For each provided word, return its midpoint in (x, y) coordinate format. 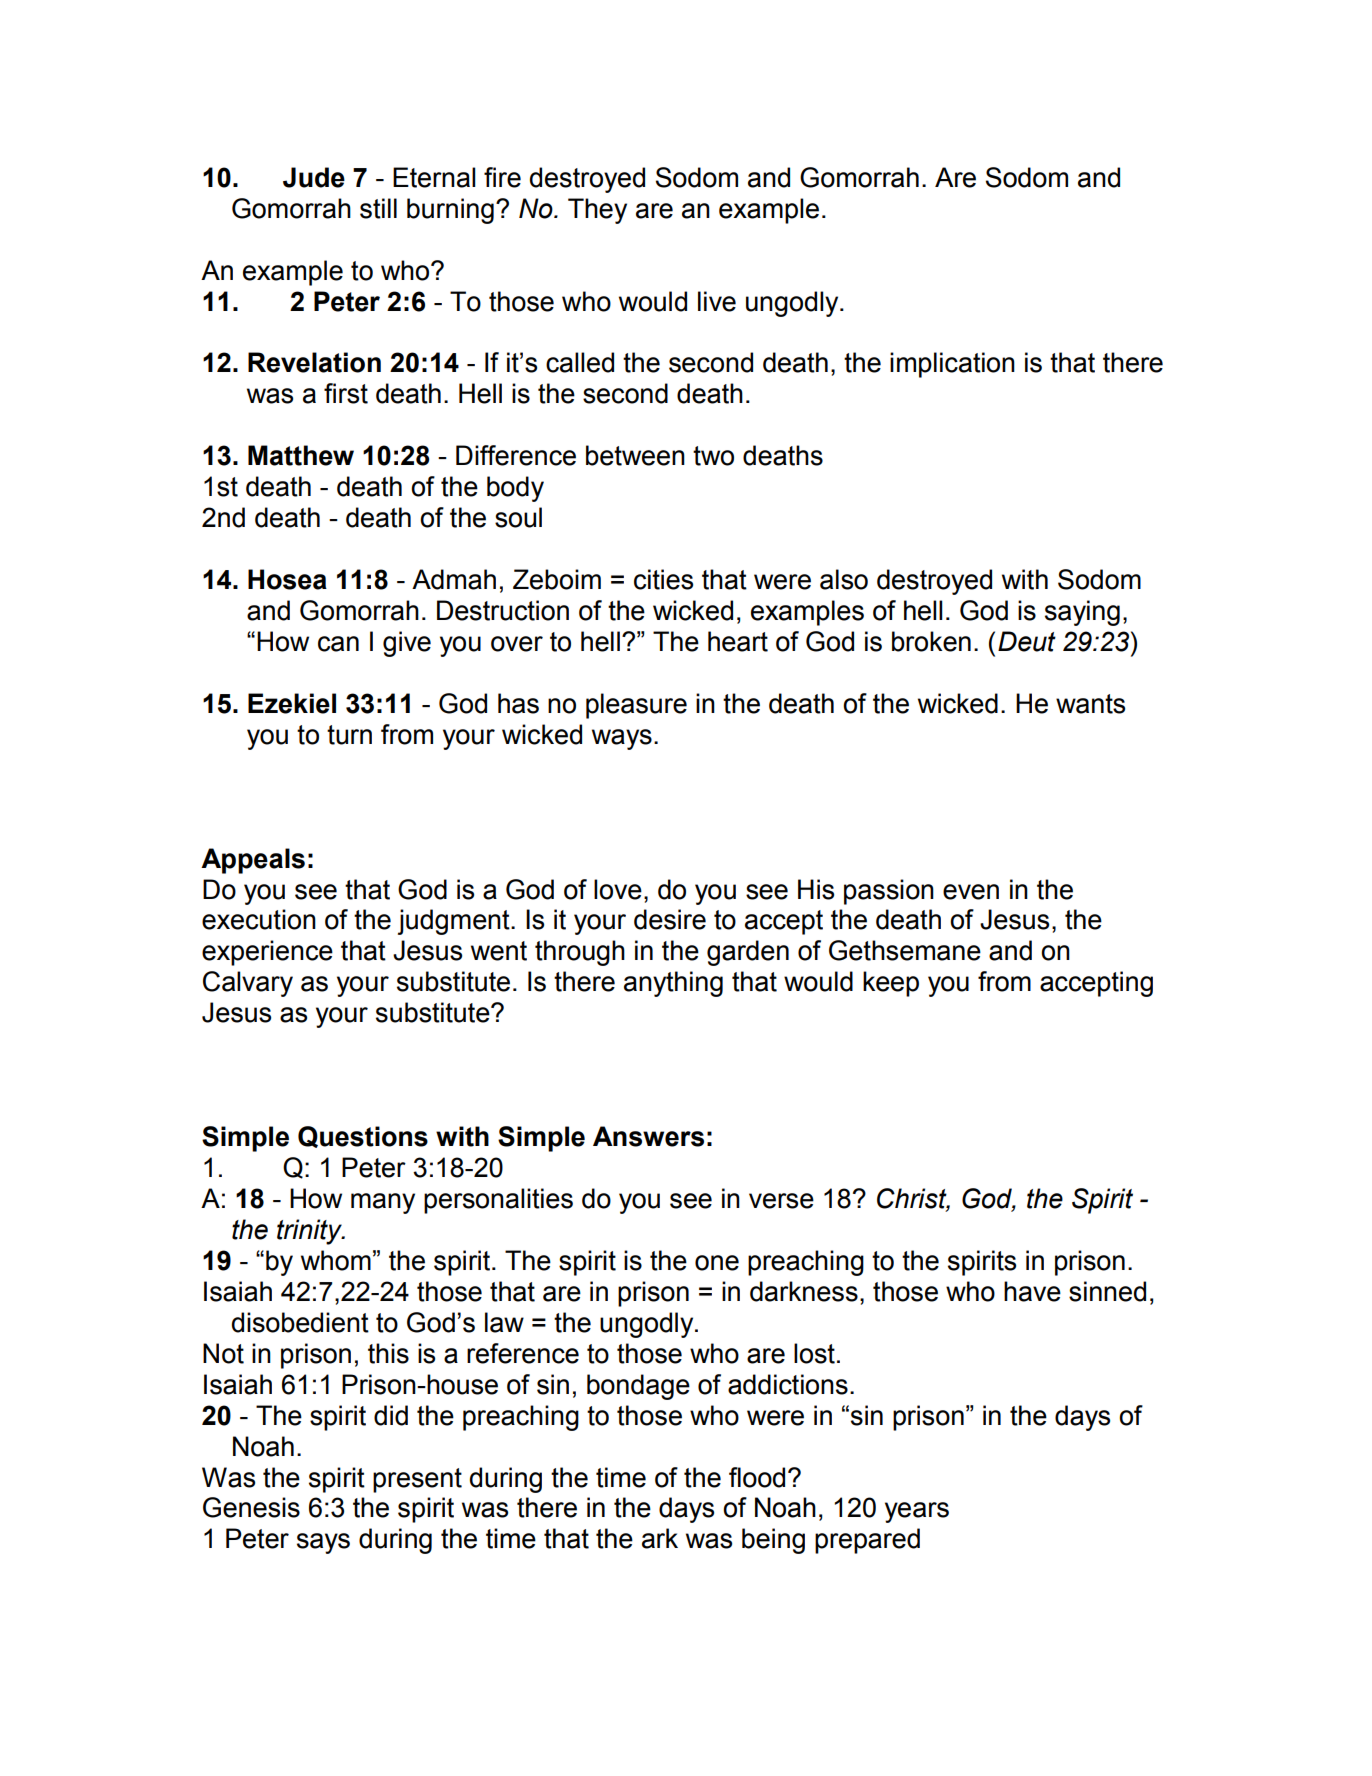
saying (1082, 613)
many (383, 1203)
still (378, 208)
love (618, 889)
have (1032, 1291)
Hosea (287, 579)
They (597, 211)
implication (952, 365)
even (971, 892)
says (323, 1543)
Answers (648, 1136)
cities (663, 579)
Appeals (253, 861)
